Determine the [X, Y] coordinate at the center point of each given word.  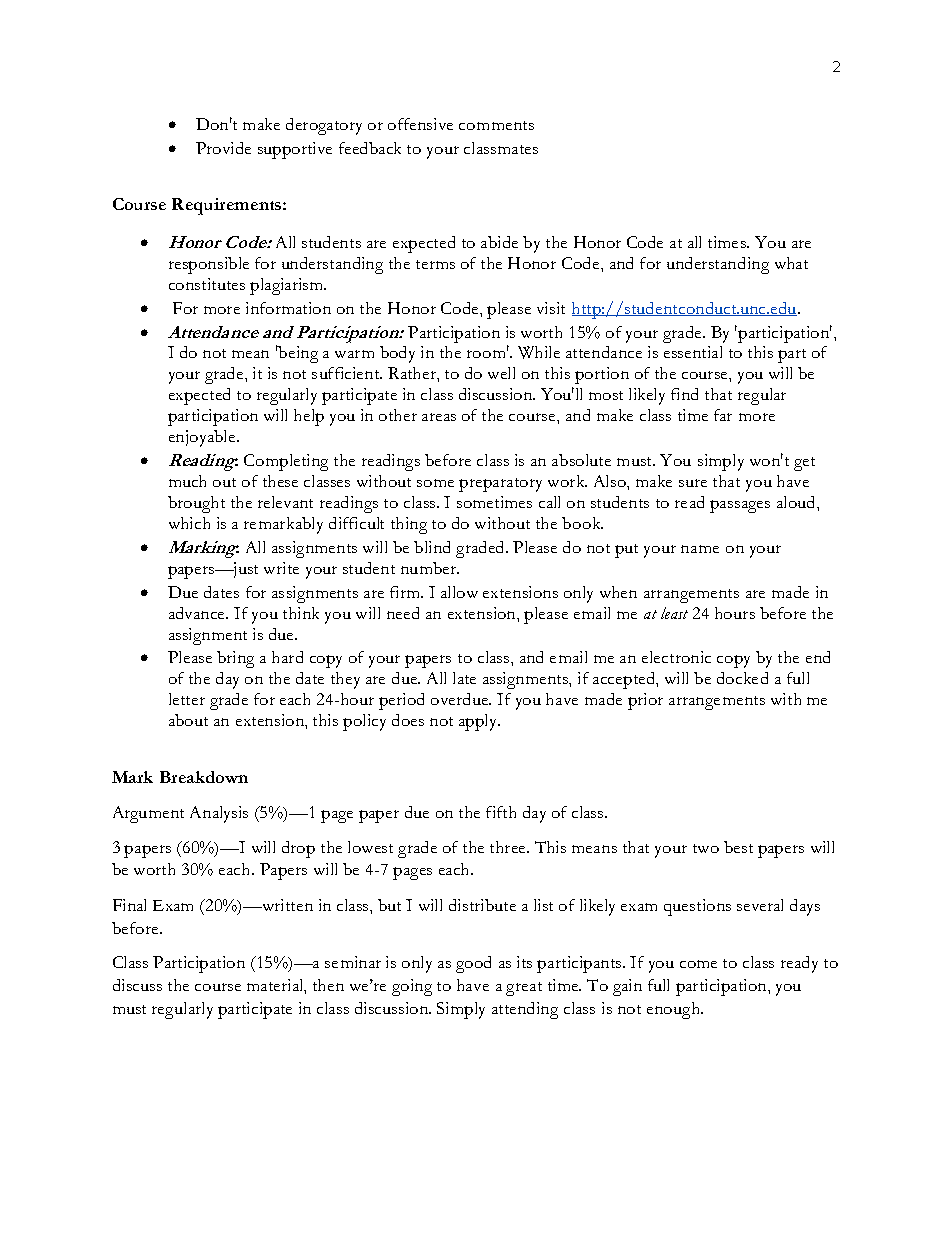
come [698, 964]
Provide [223, 148]
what [791, 263]
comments [496, 125]
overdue [461, 699]
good [473, 964]
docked [742, 678]
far [723, 415]
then [328, 985]
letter [187, 699]
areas [439, 417]
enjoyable [203, 438]
